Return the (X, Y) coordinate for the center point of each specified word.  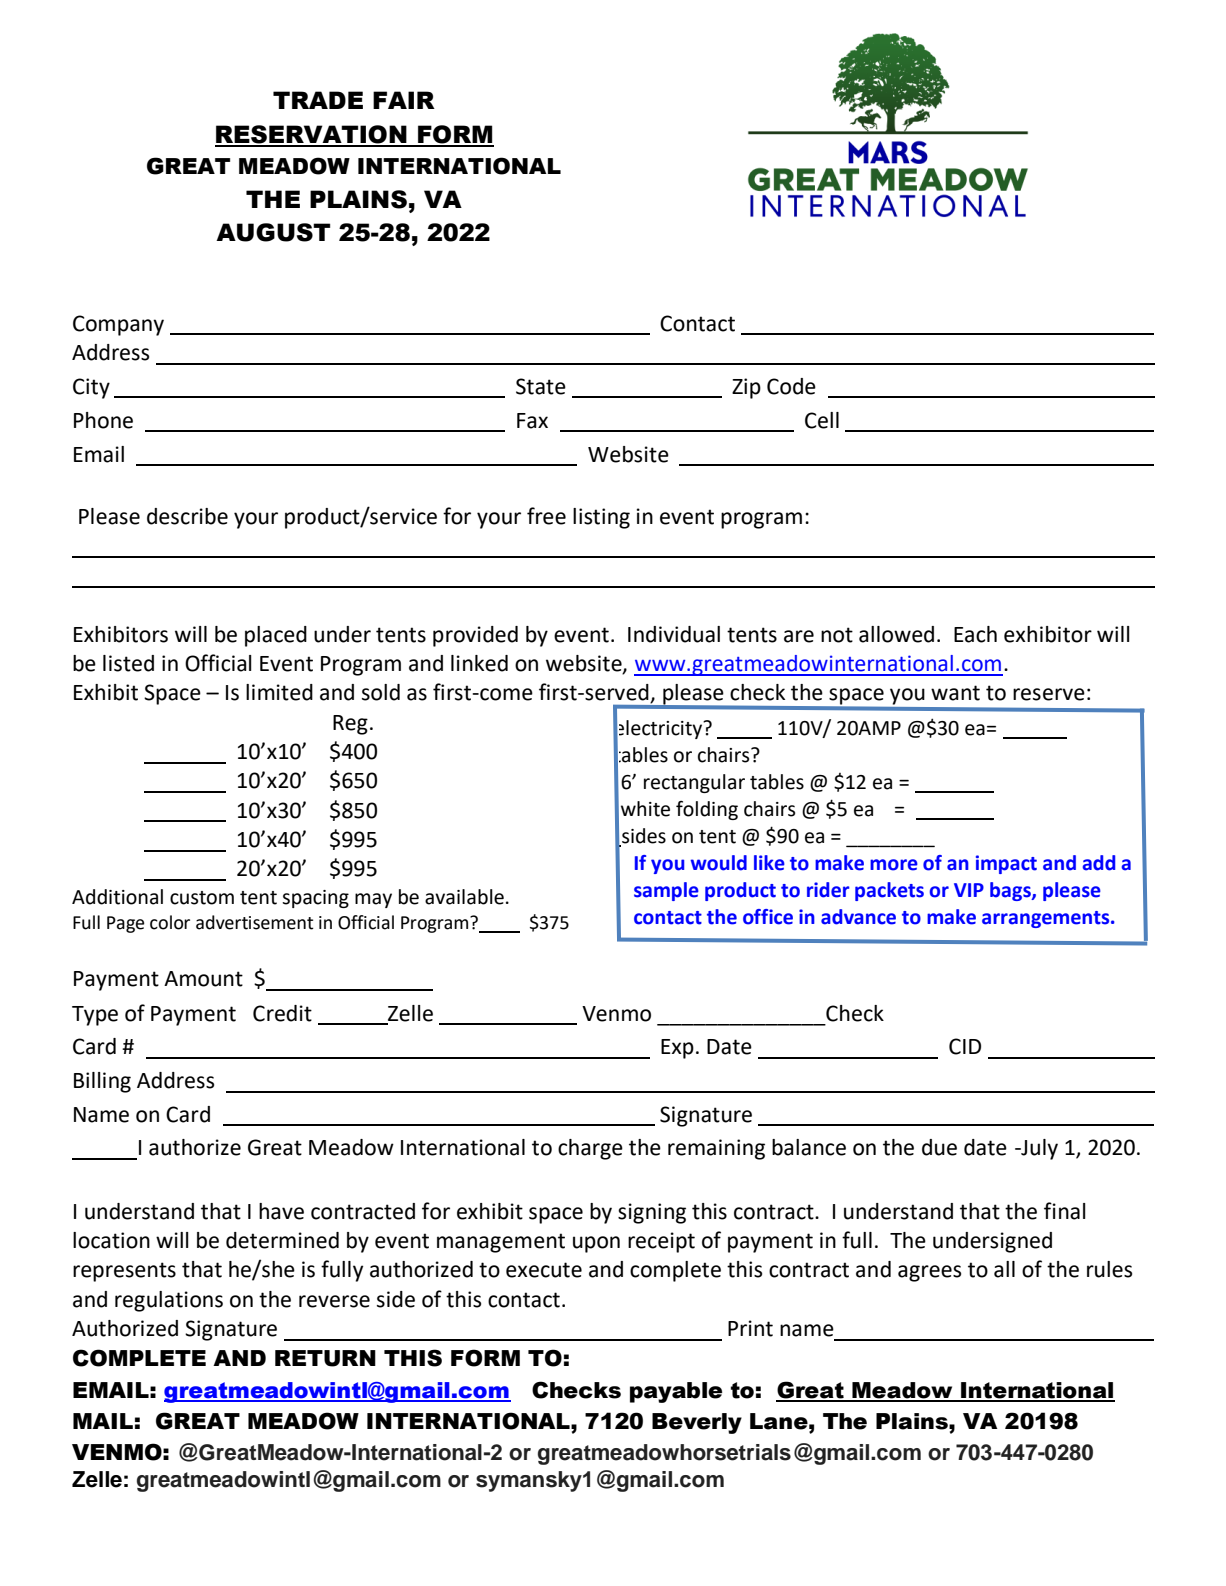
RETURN (325, 1358)
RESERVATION (312, 135)
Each (975, 634)
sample (666, 891)
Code (791, 386)
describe (187, 516)
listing (601, 518)
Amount (203, 979)
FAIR (404, 100)
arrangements (1047, 919)
